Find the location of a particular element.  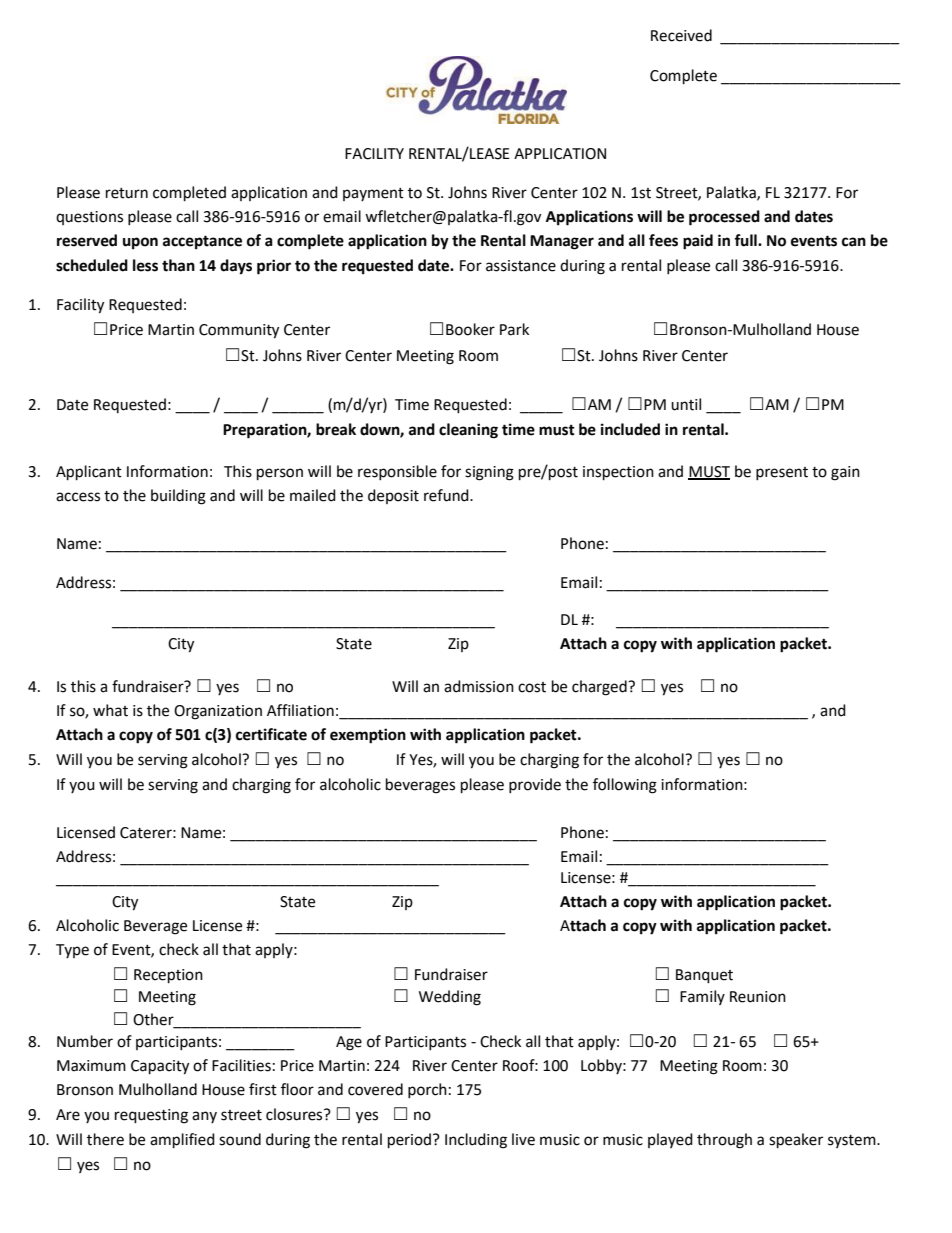

refund is located at coordinates (447, 495).
